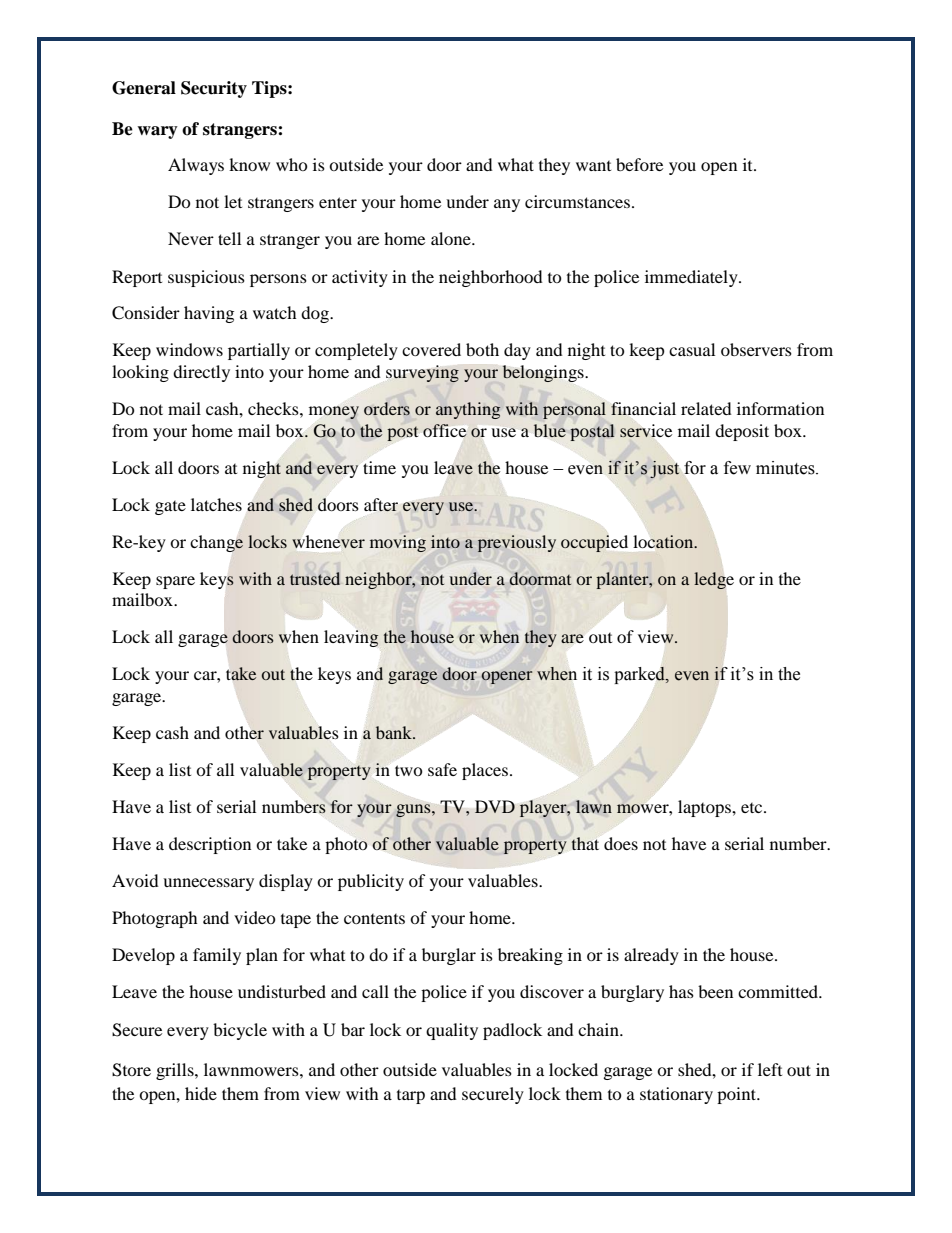 The width and height of the document is (952, 1233). I want to click on related, so click(706, 408).
